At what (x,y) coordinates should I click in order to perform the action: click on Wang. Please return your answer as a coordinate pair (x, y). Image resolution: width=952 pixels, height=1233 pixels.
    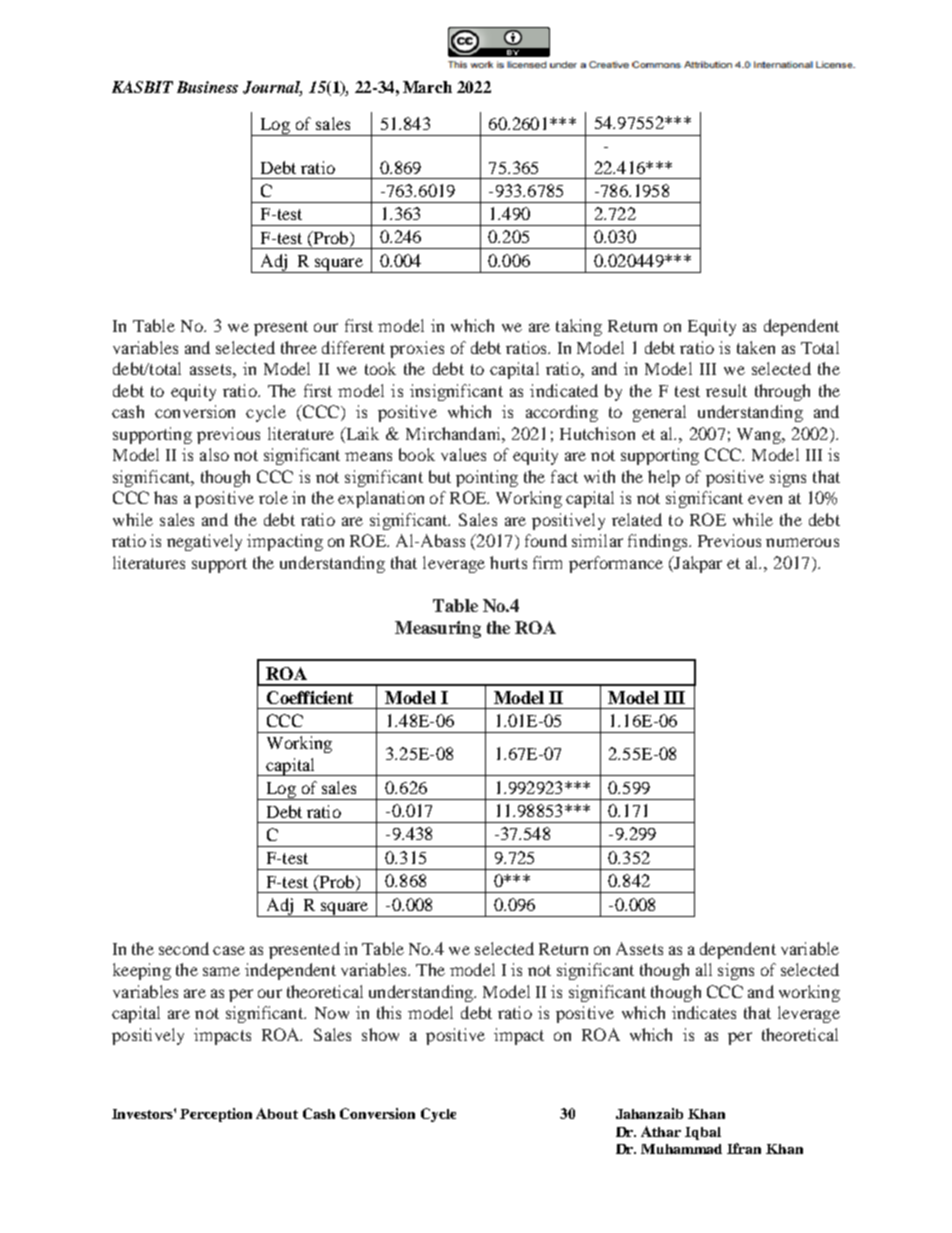
    Looking at the image, I should click on (760, 436).
